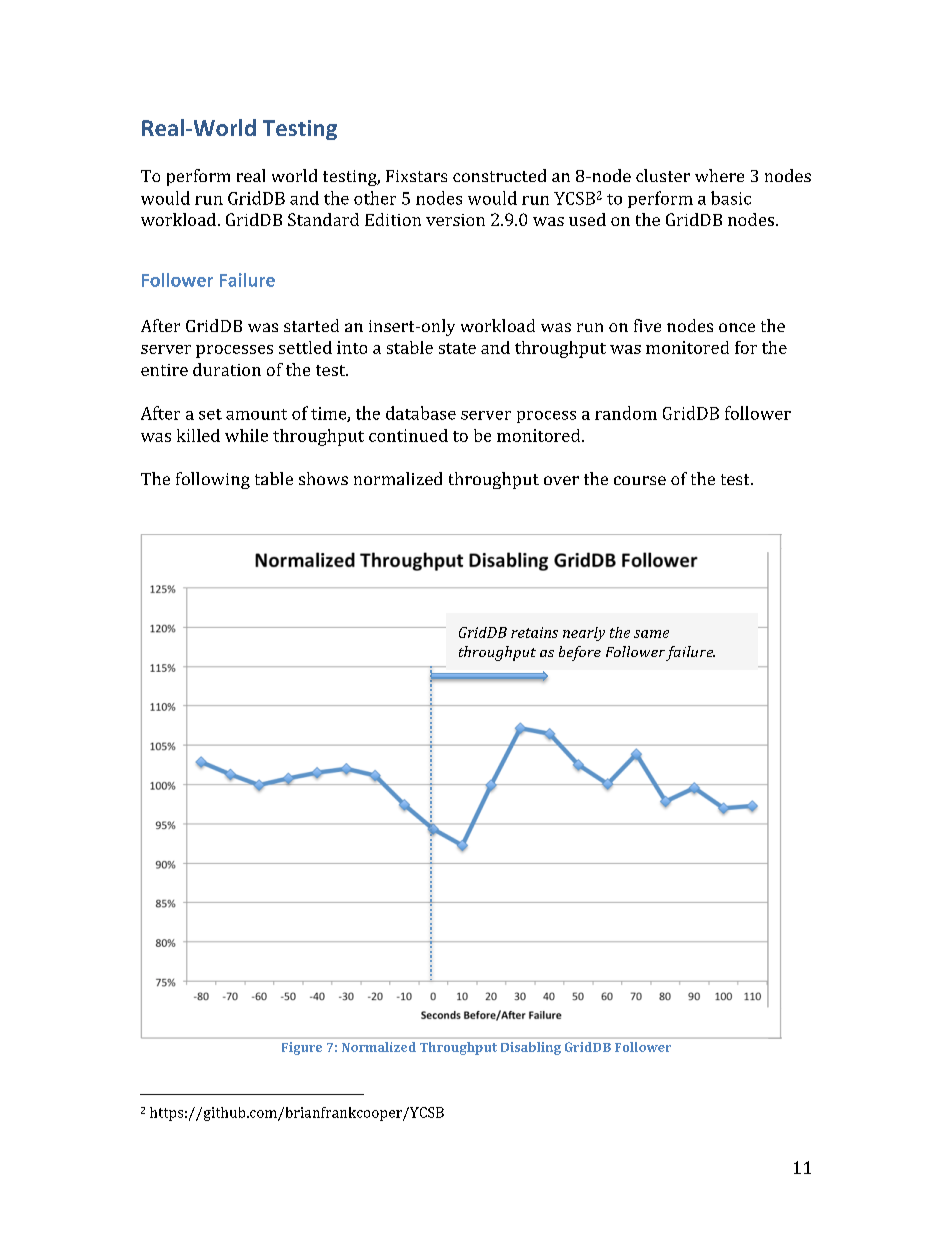 Image resolution: width=952 pixels, height=1233 pixels. I want to click on version, so click(455, 220).
